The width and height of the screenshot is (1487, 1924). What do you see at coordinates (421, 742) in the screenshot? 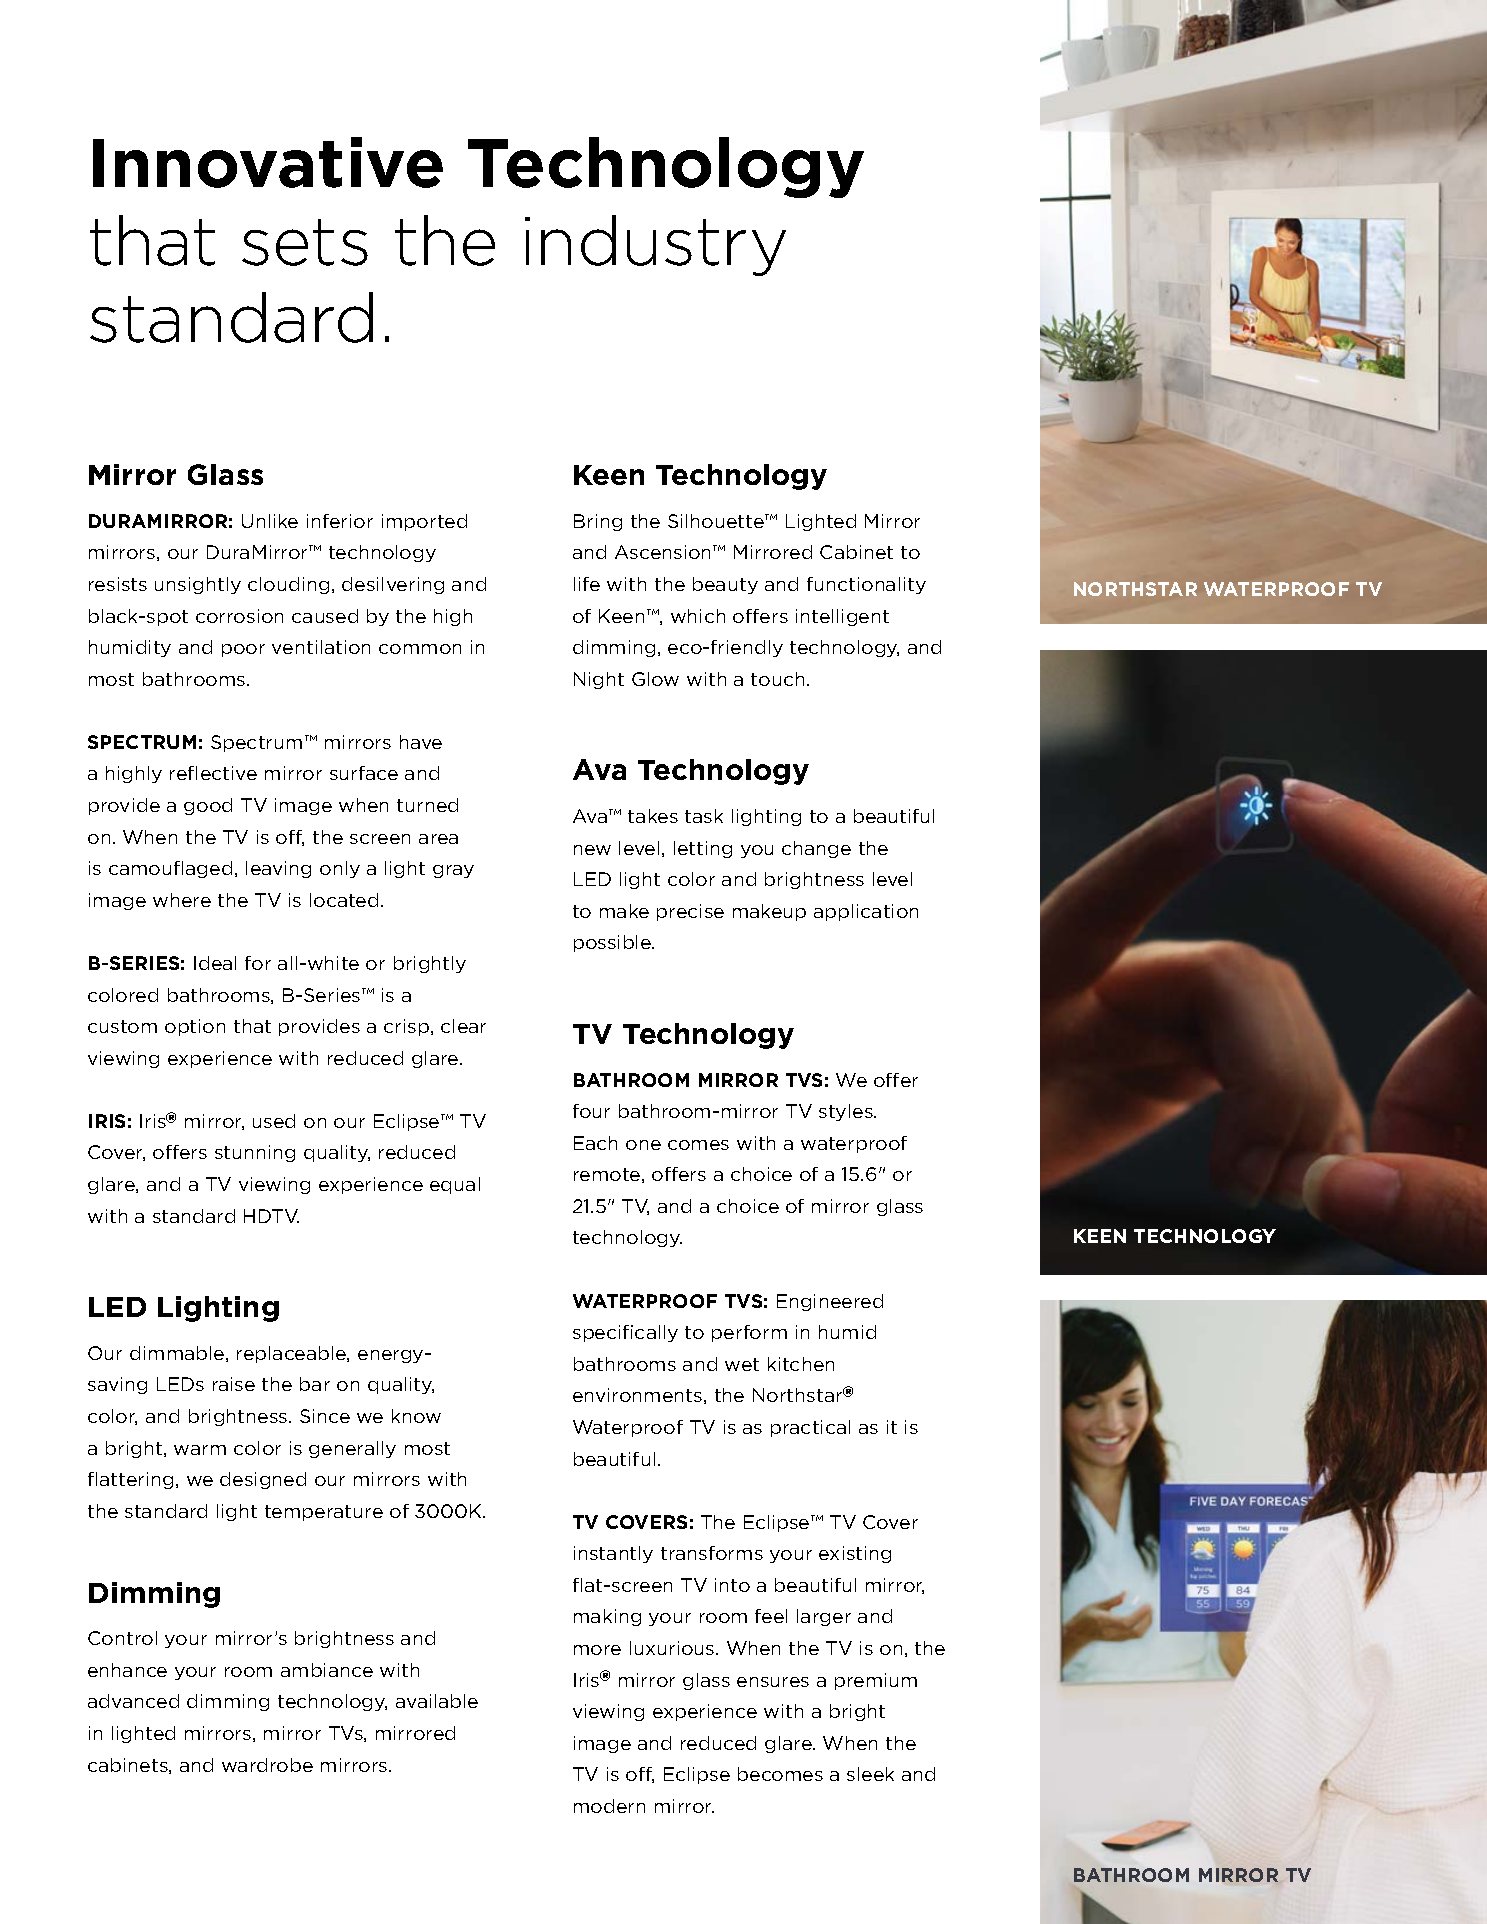
I see `have` at bounding box center [421, 742].
